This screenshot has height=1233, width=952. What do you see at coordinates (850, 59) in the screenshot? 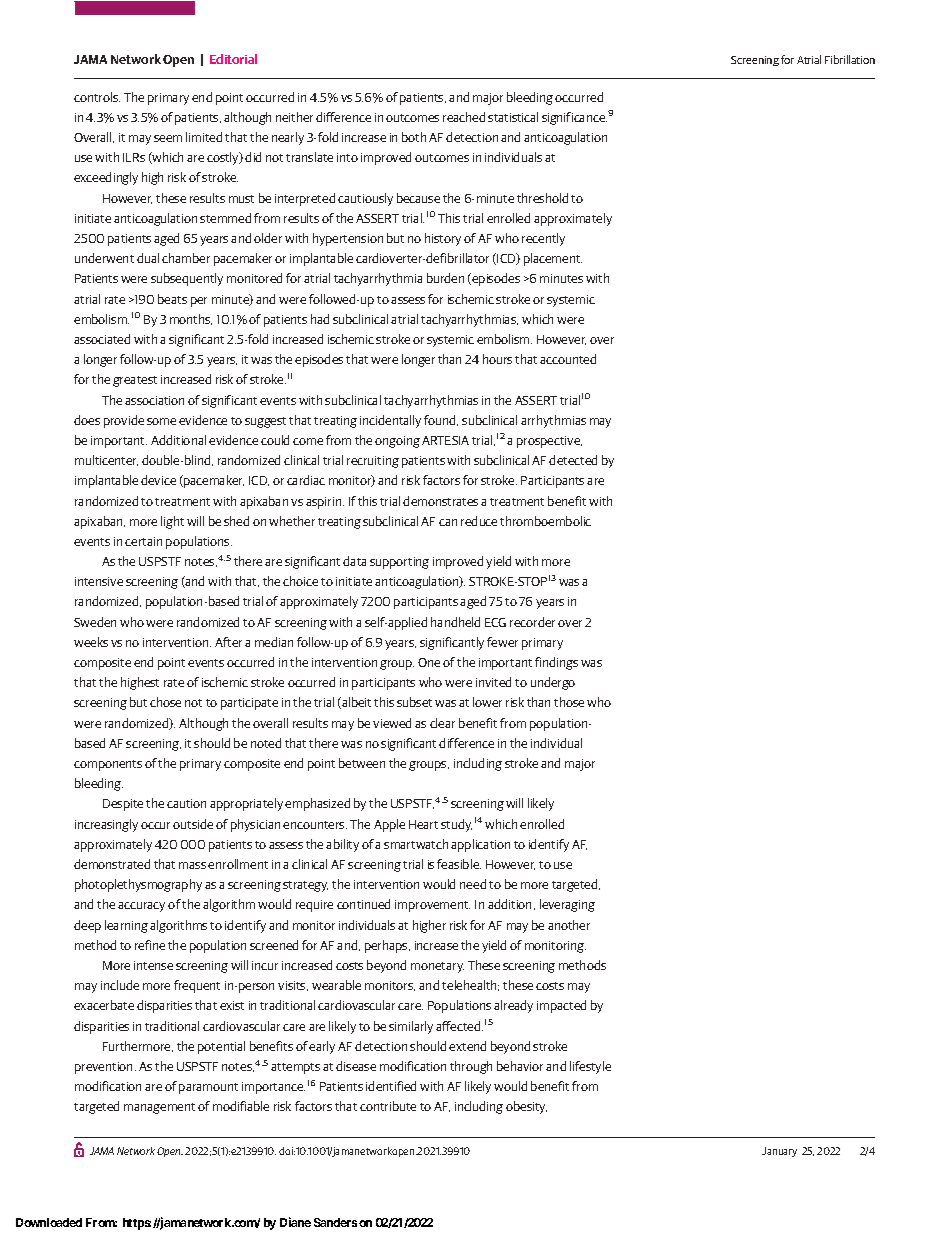
I see `Fibrillation` at bounding box center [850, 59].
